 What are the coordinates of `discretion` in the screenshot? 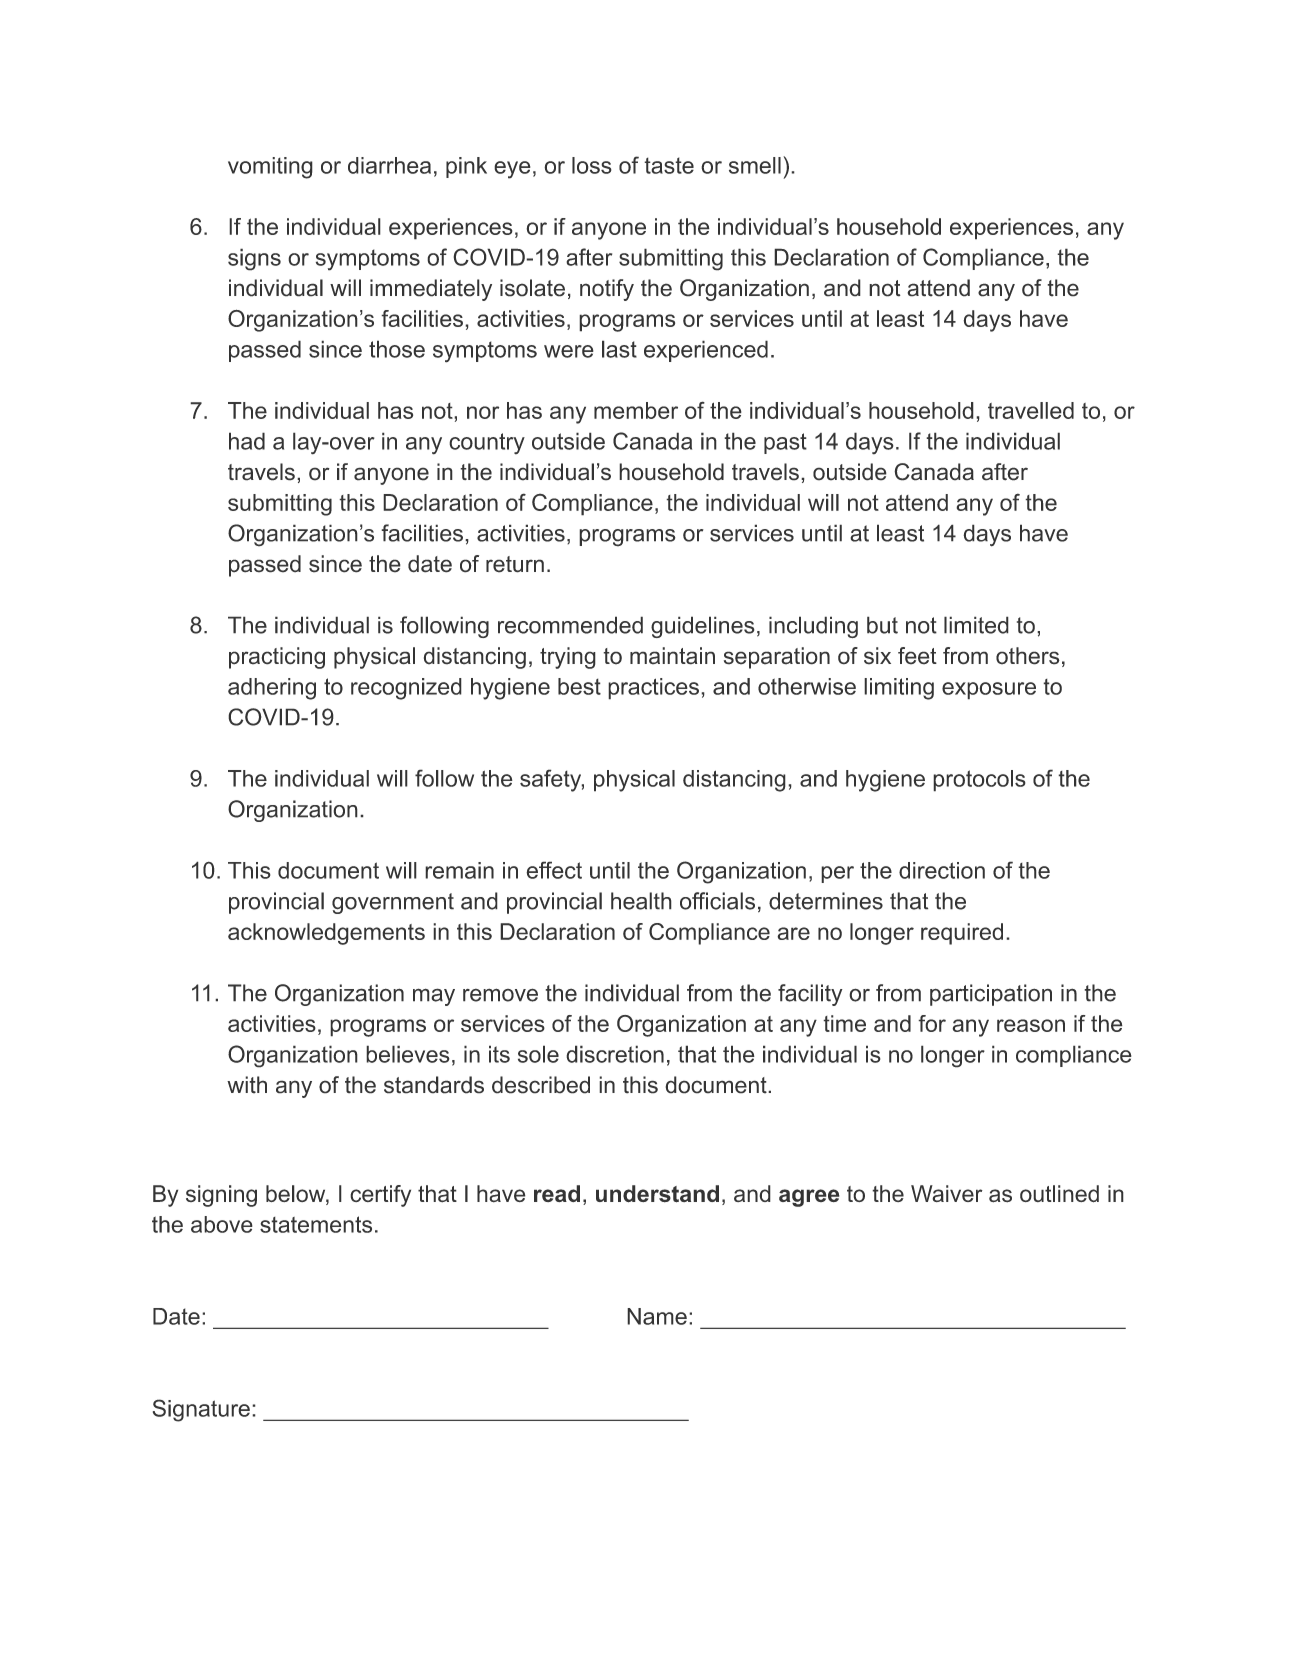 It's located at (615, 1054).
